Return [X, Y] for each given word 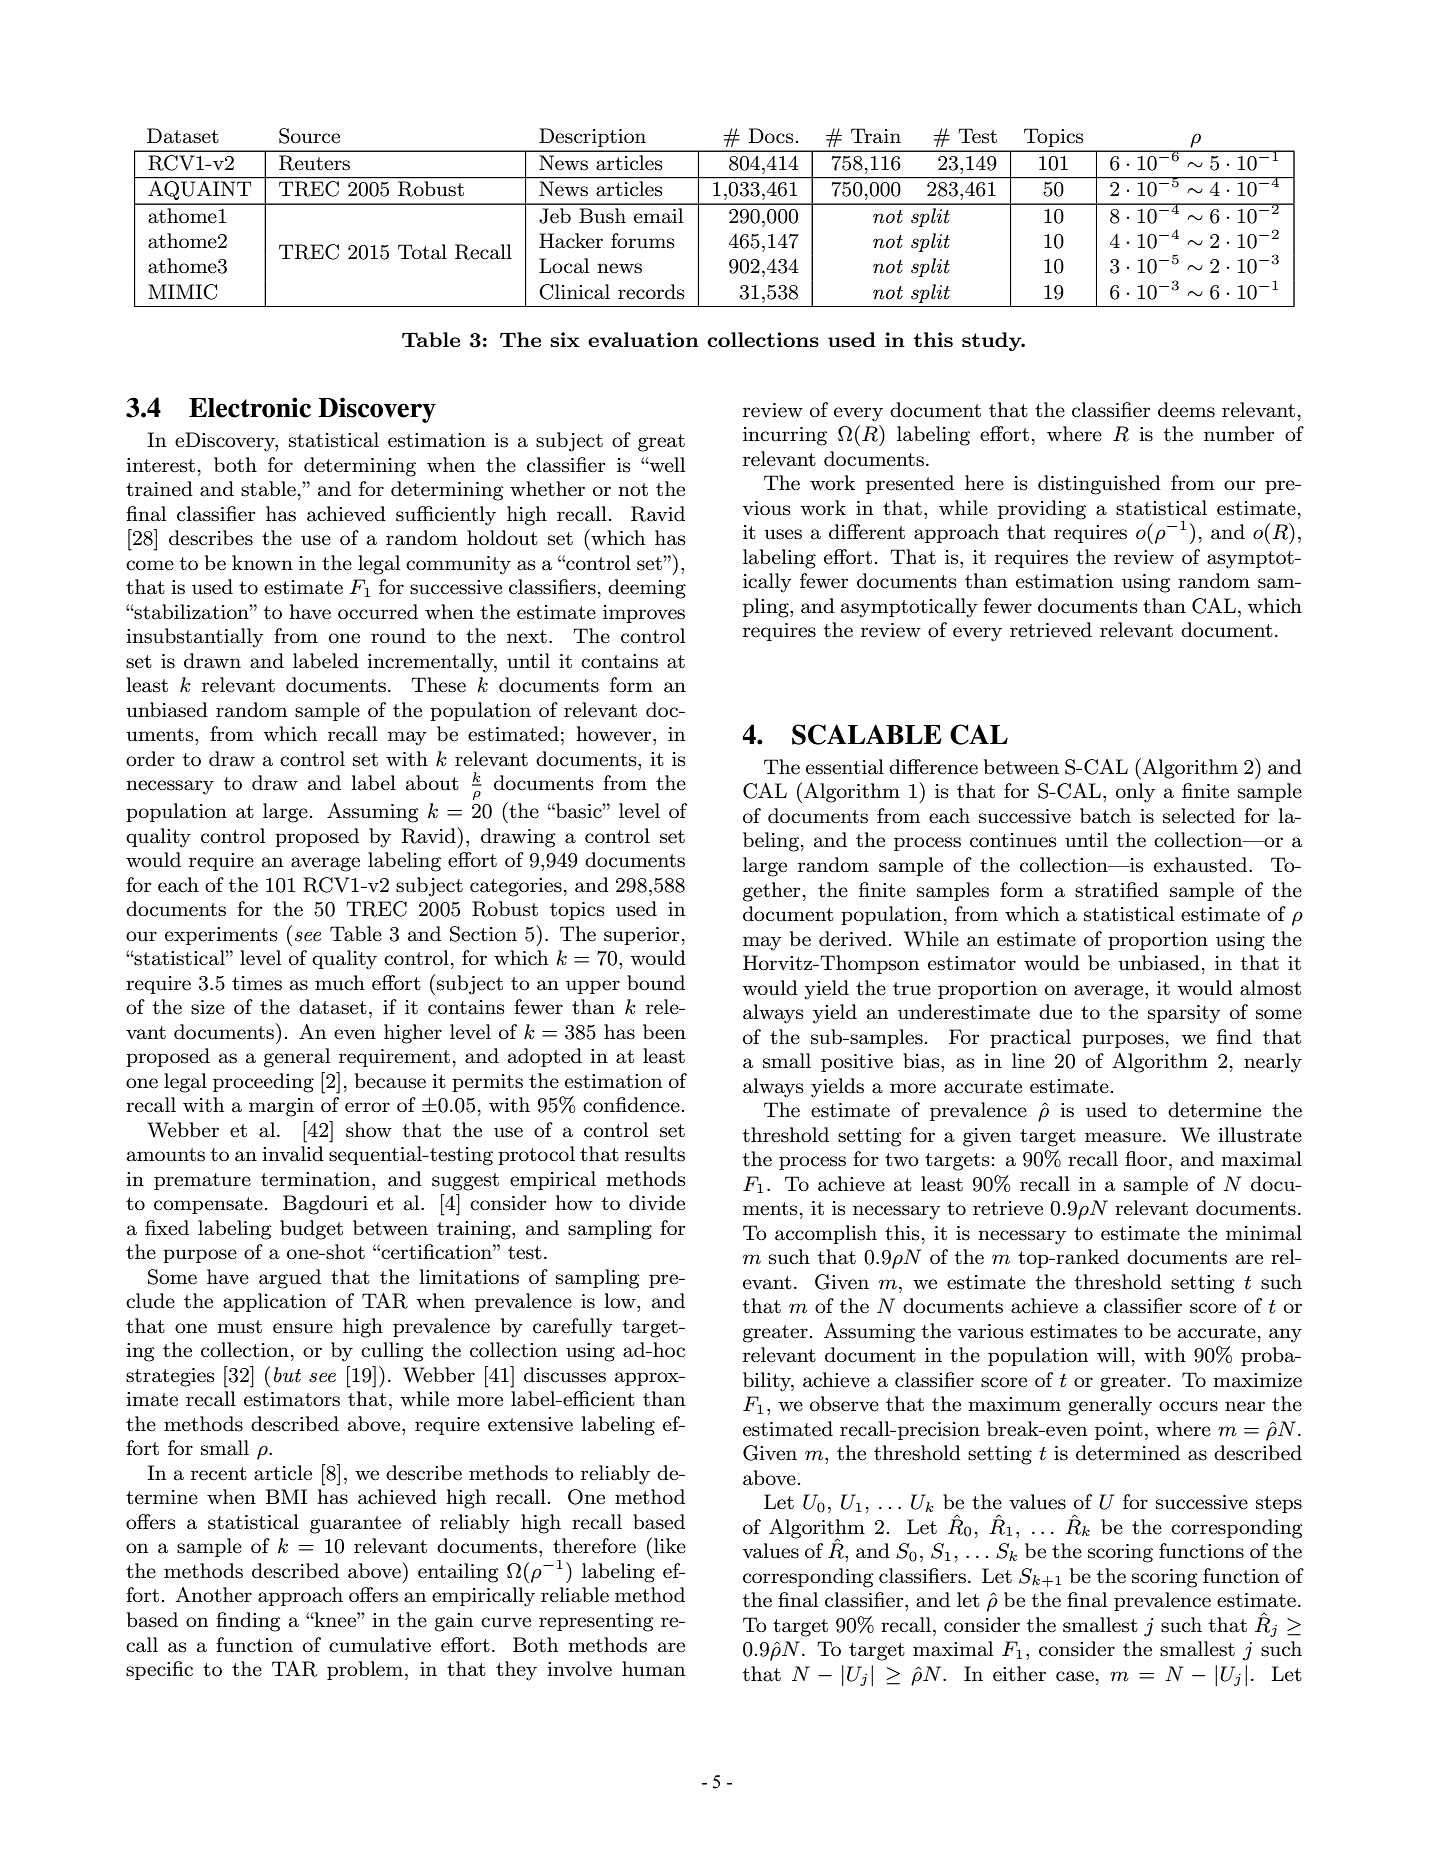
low [621, 1300]
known [262, 562]
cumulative [380, 1645]
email [658, 216]
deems [1186, 410]
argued [290, 1279]
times [257, 983]
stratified [1117, 890]
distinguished [1099, 485]
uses [783, 534]
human [653, 1669]
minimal [1264, 1233]
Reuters [314, 163]
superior [641, 936]
